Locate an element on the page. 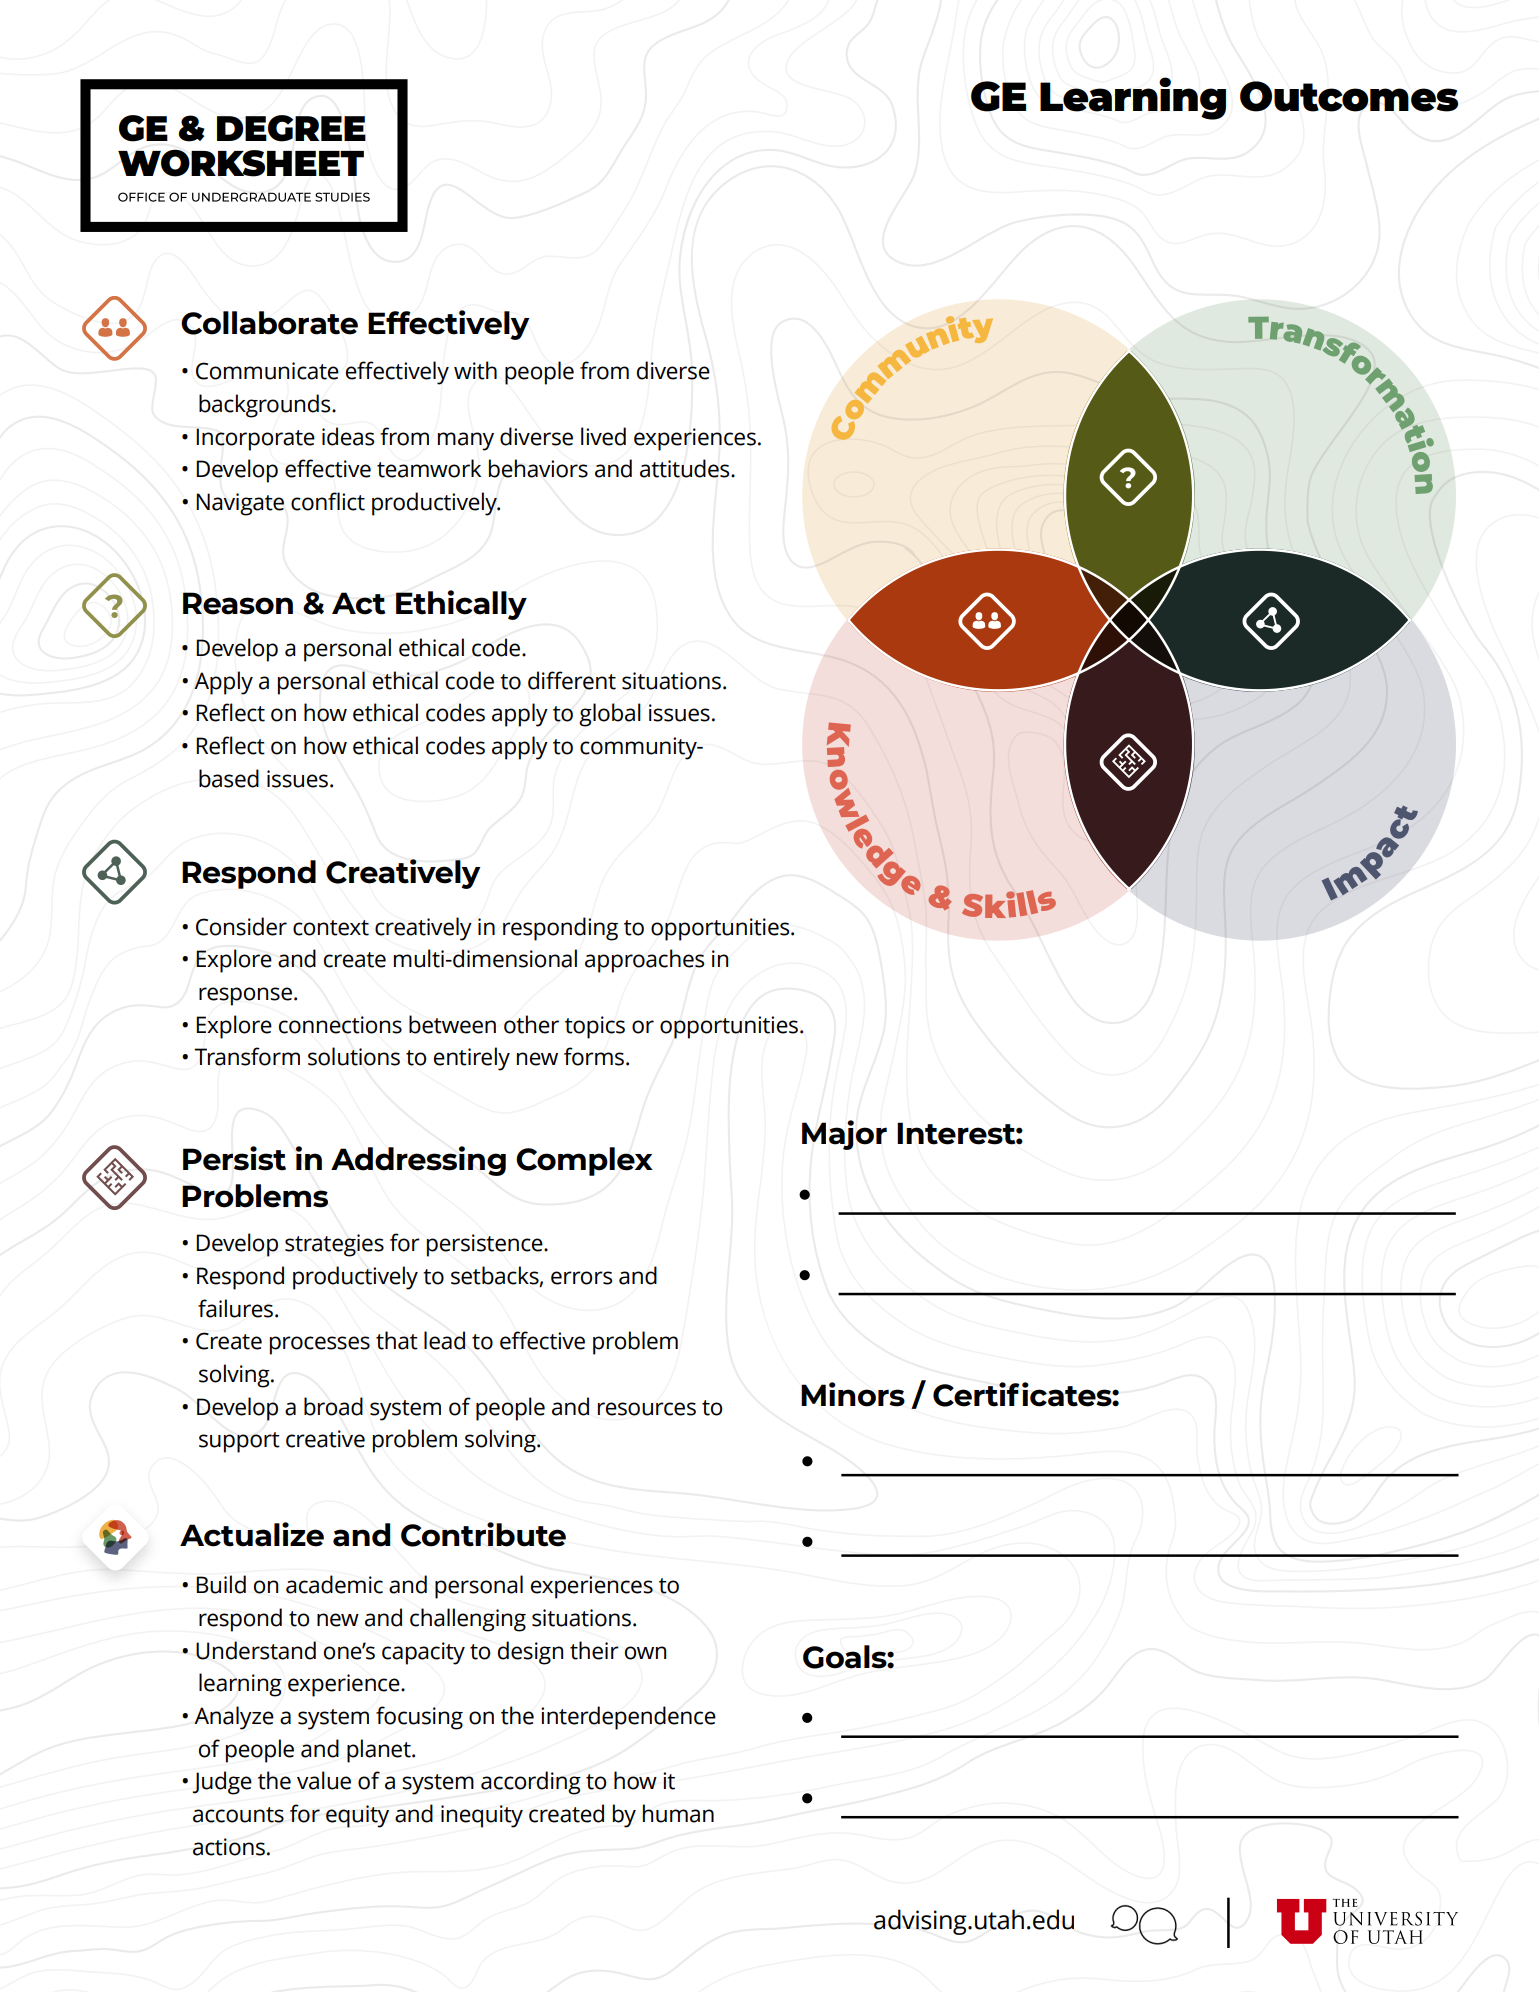 The image size is (1539, 1992). value is located at coordinates (324, 1780).
